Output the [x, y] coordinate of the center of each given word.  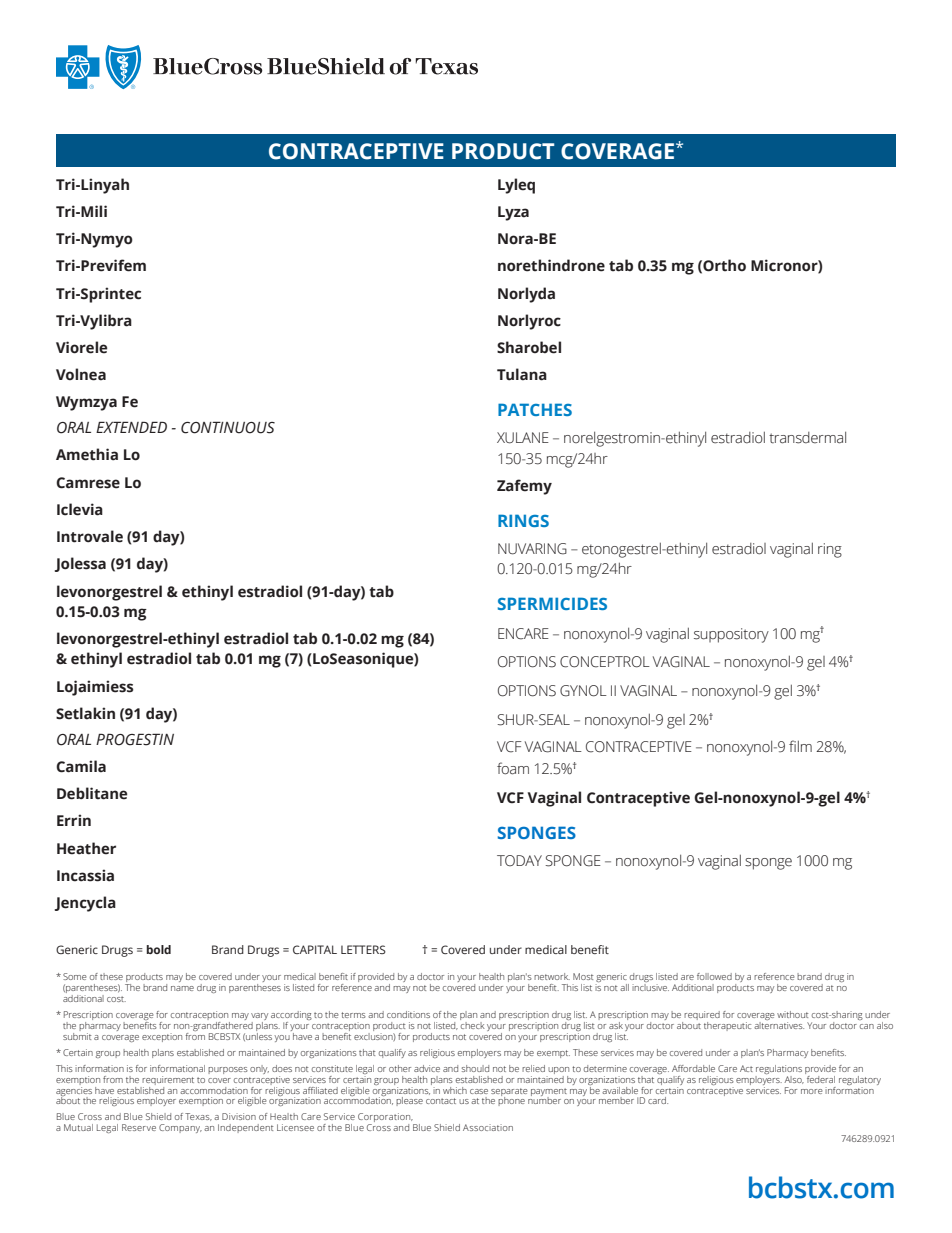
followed [714, 976]
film [800, 746]
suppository [731, 635]
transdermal [807, 438]
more [812, 1091]
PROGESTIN [135, 739]
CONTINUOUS [228, 427]
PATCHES [535, 409]
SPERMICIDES [552, 603]
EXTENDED [131, 427]
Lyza [513, 213]
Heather [86, 848]
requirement [168, 1080]
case [479, 1091]
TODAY [519, 861]
